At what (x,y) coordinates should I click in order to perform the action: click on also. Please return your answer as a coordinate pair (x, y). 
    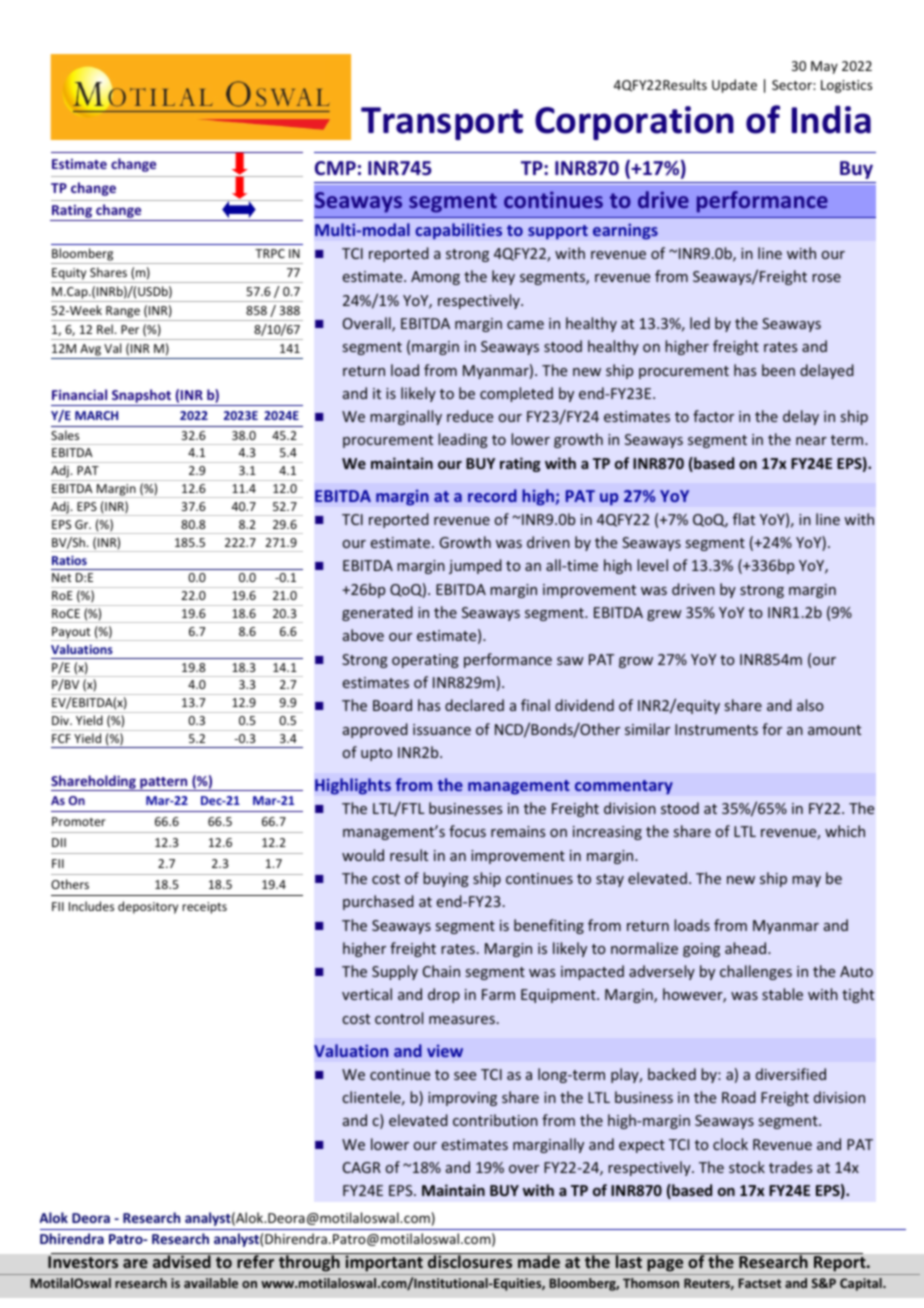
    Looking at the image, I should click on (810, 705).
